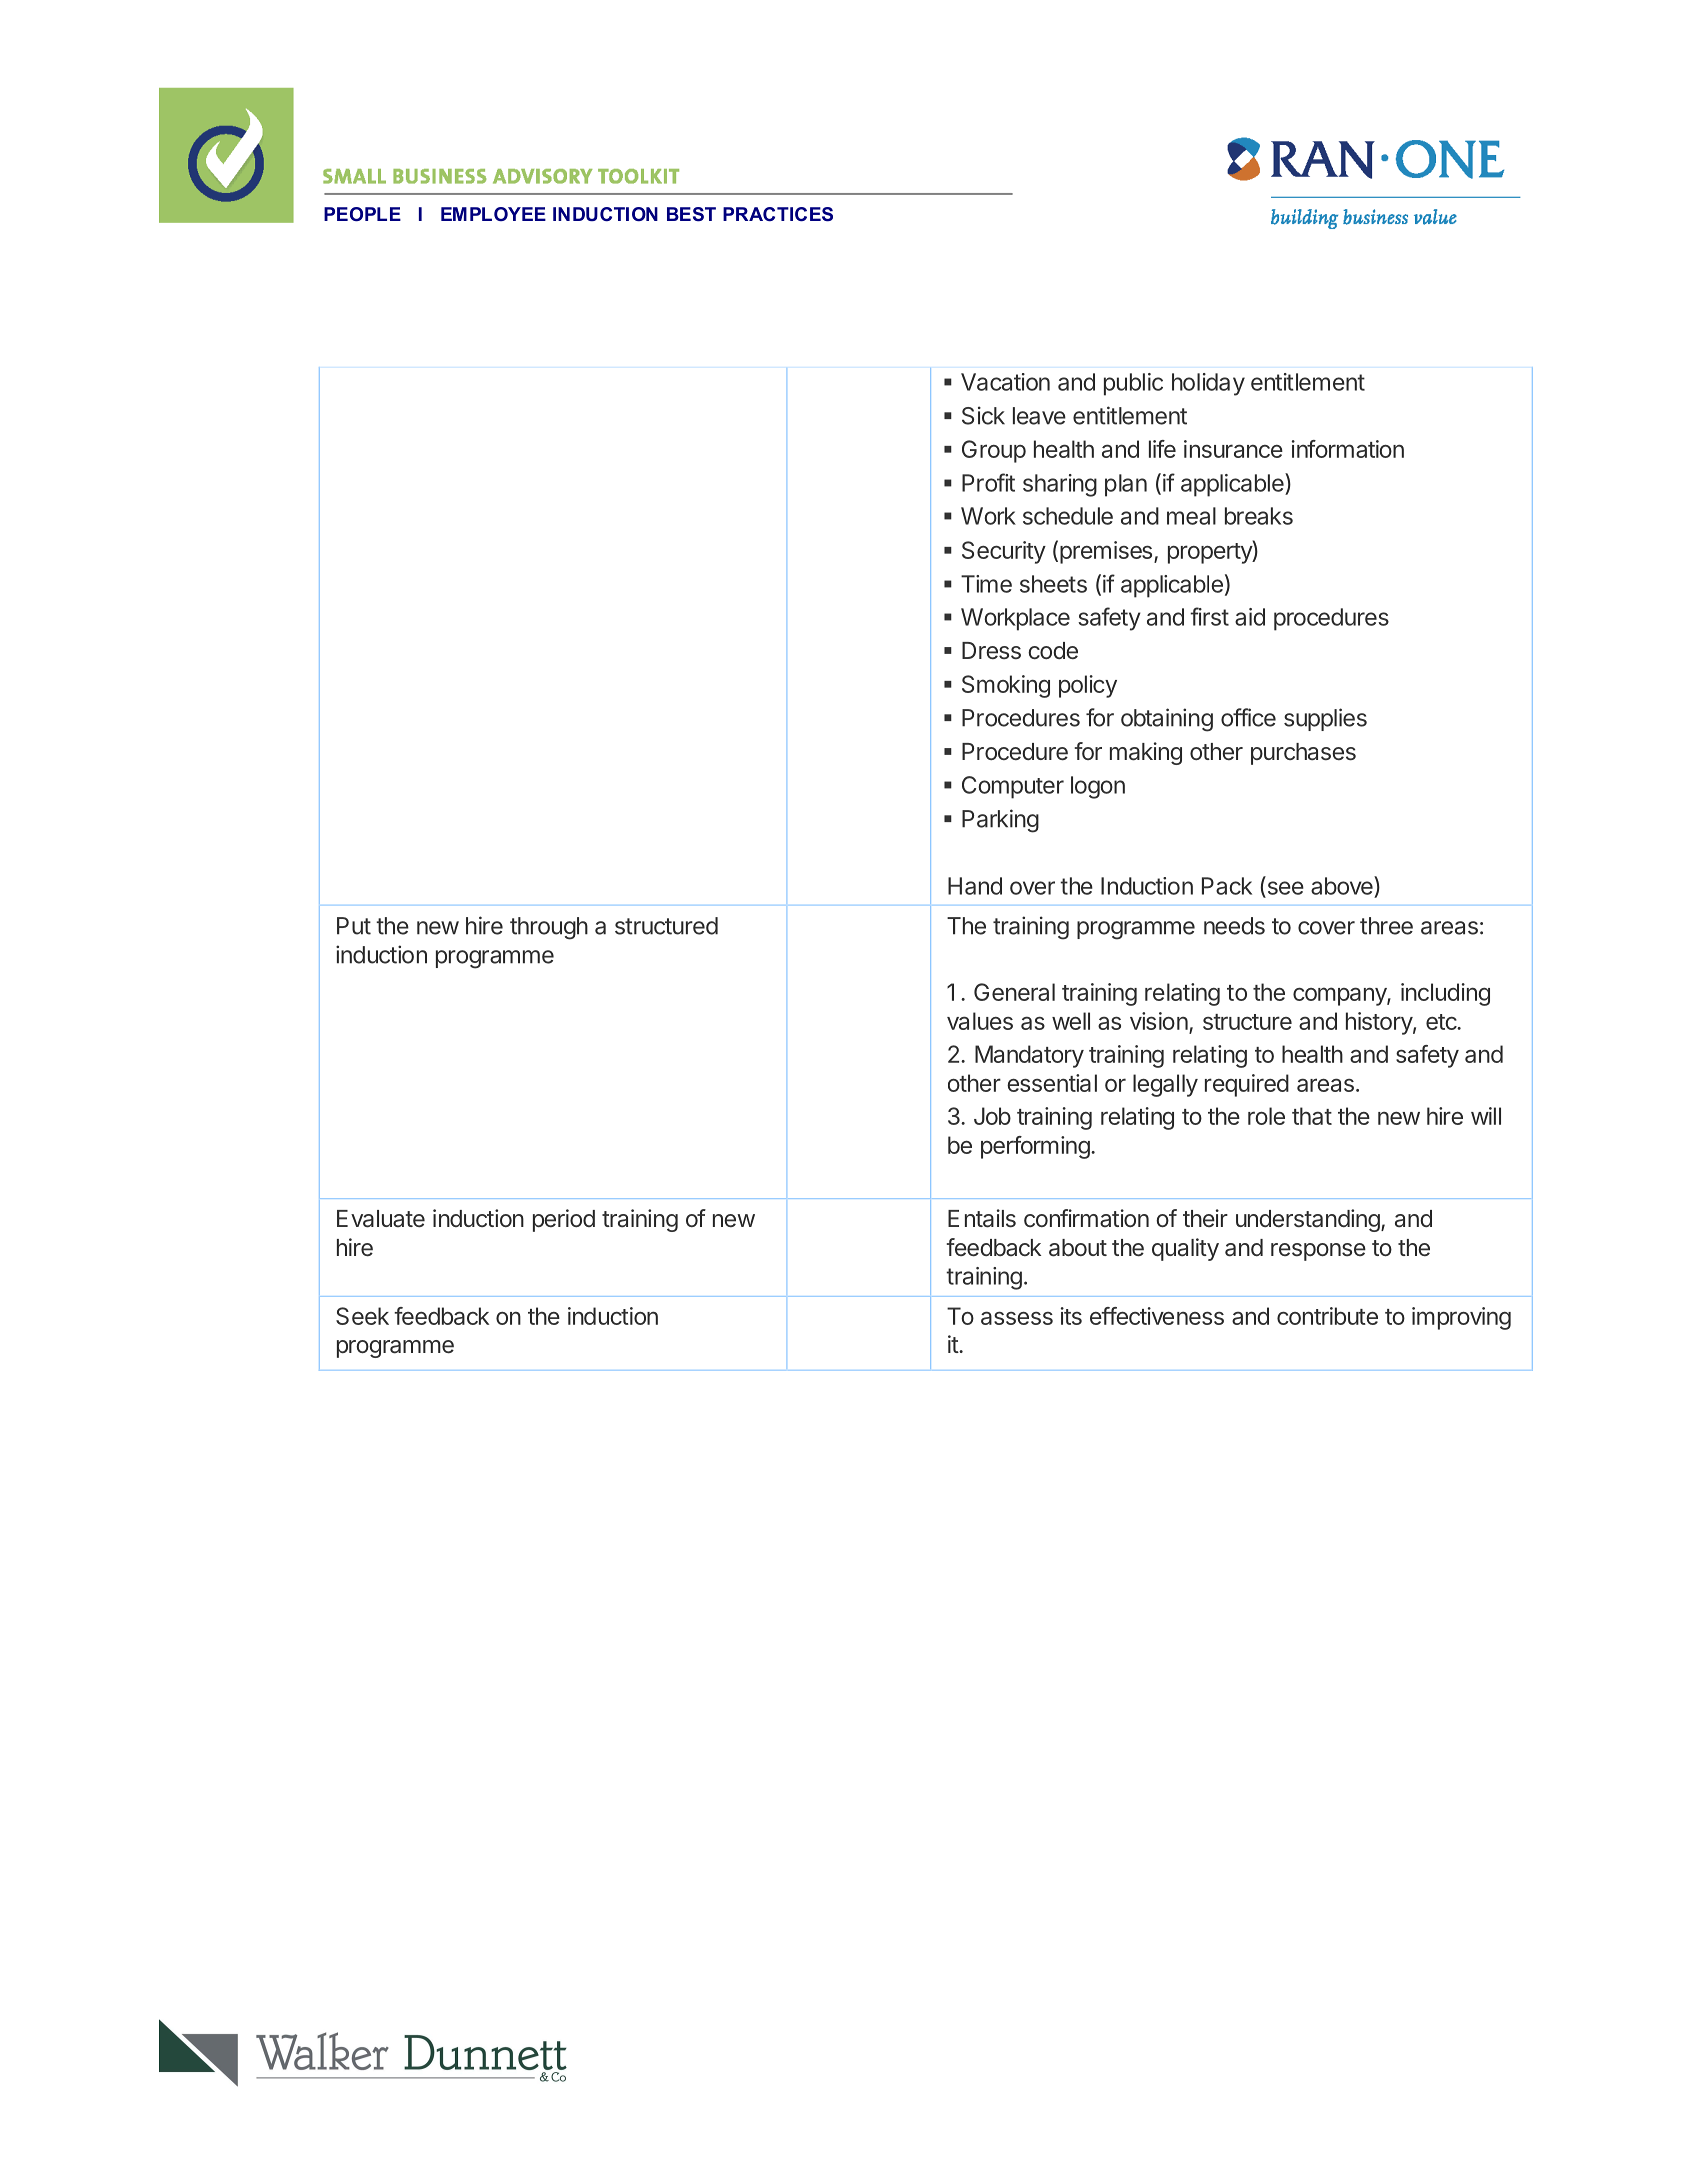 Image resolution: width=1682 pixels, height=2177 pixels. Describe the element at coordinates (564, 1220) in the screenshot. I see `period` at that location.
